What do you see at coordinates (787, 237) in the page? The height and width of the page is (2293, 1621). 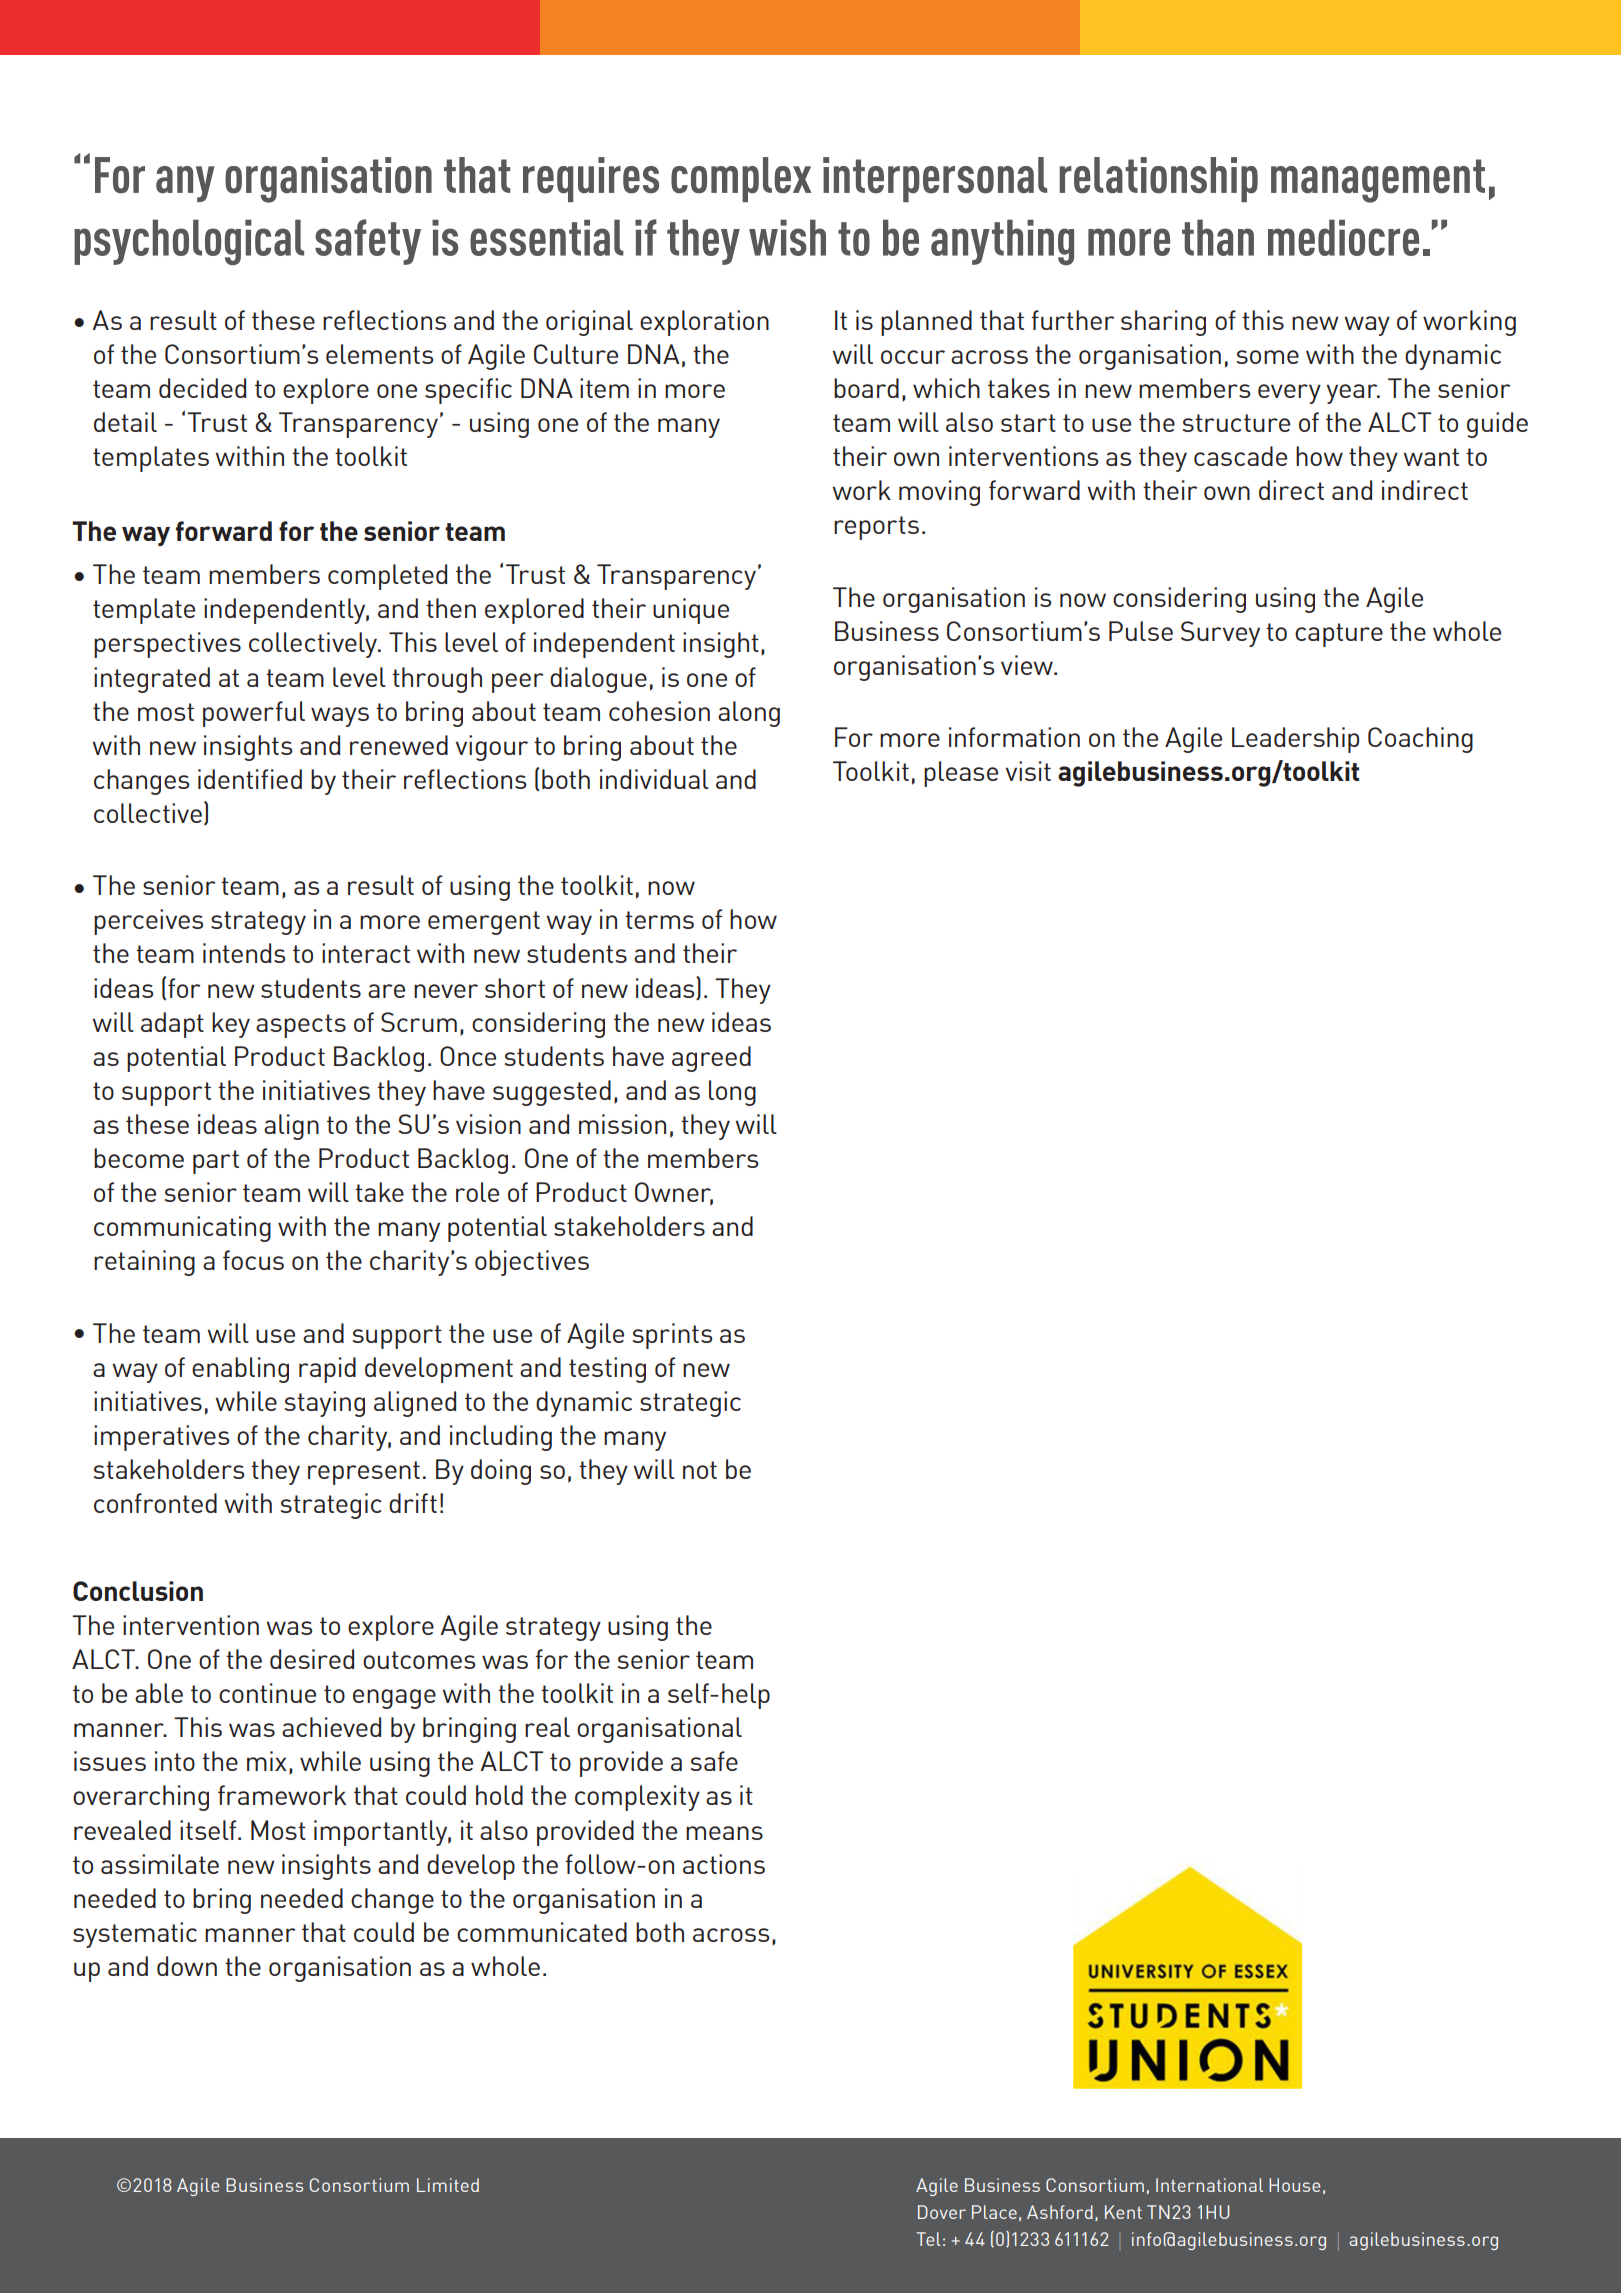 I see `wish` at bounding box center [787, 237].
